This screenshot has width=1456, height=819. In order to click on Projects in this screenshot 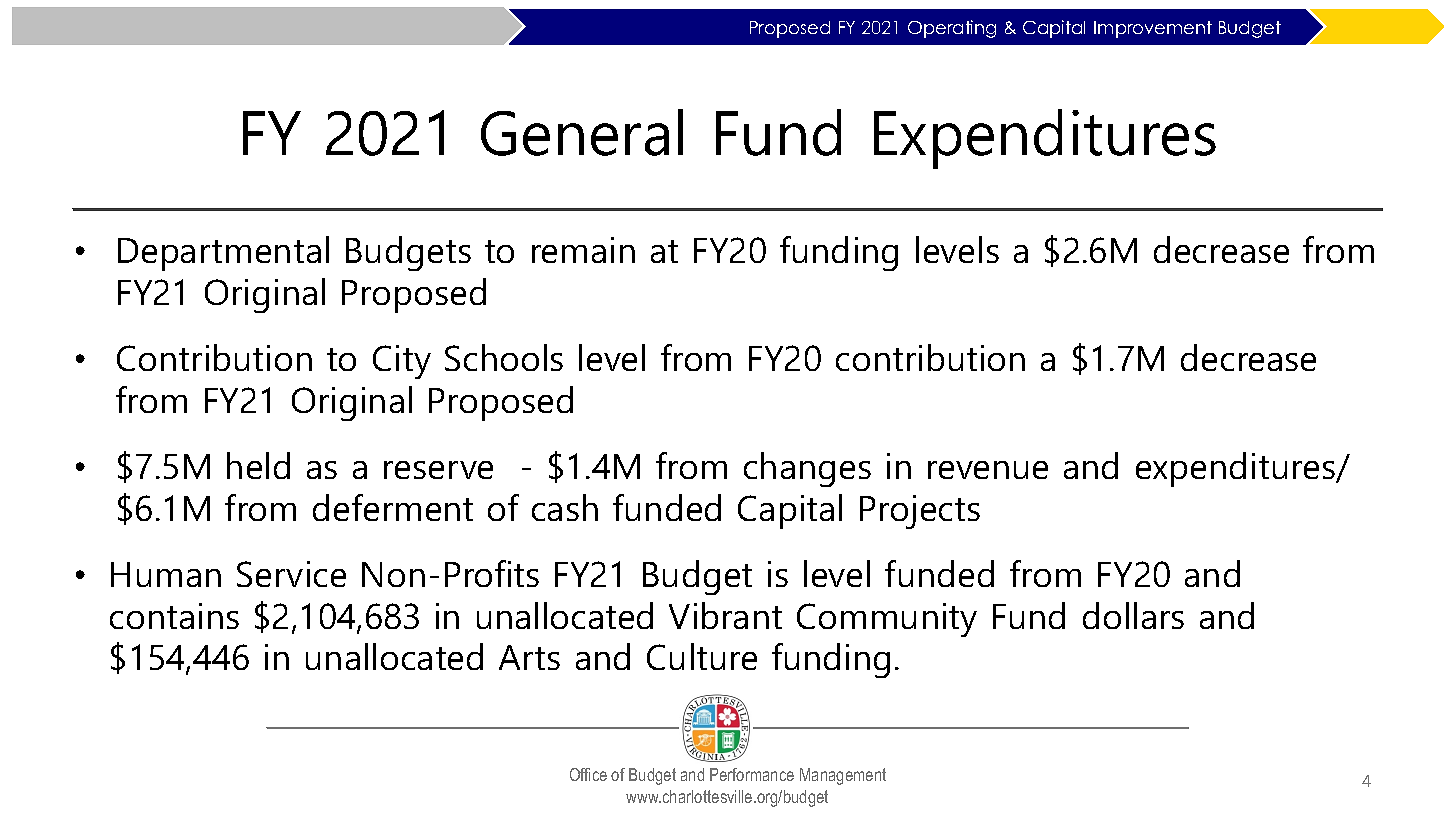, I will do `click(920, 512)`.
